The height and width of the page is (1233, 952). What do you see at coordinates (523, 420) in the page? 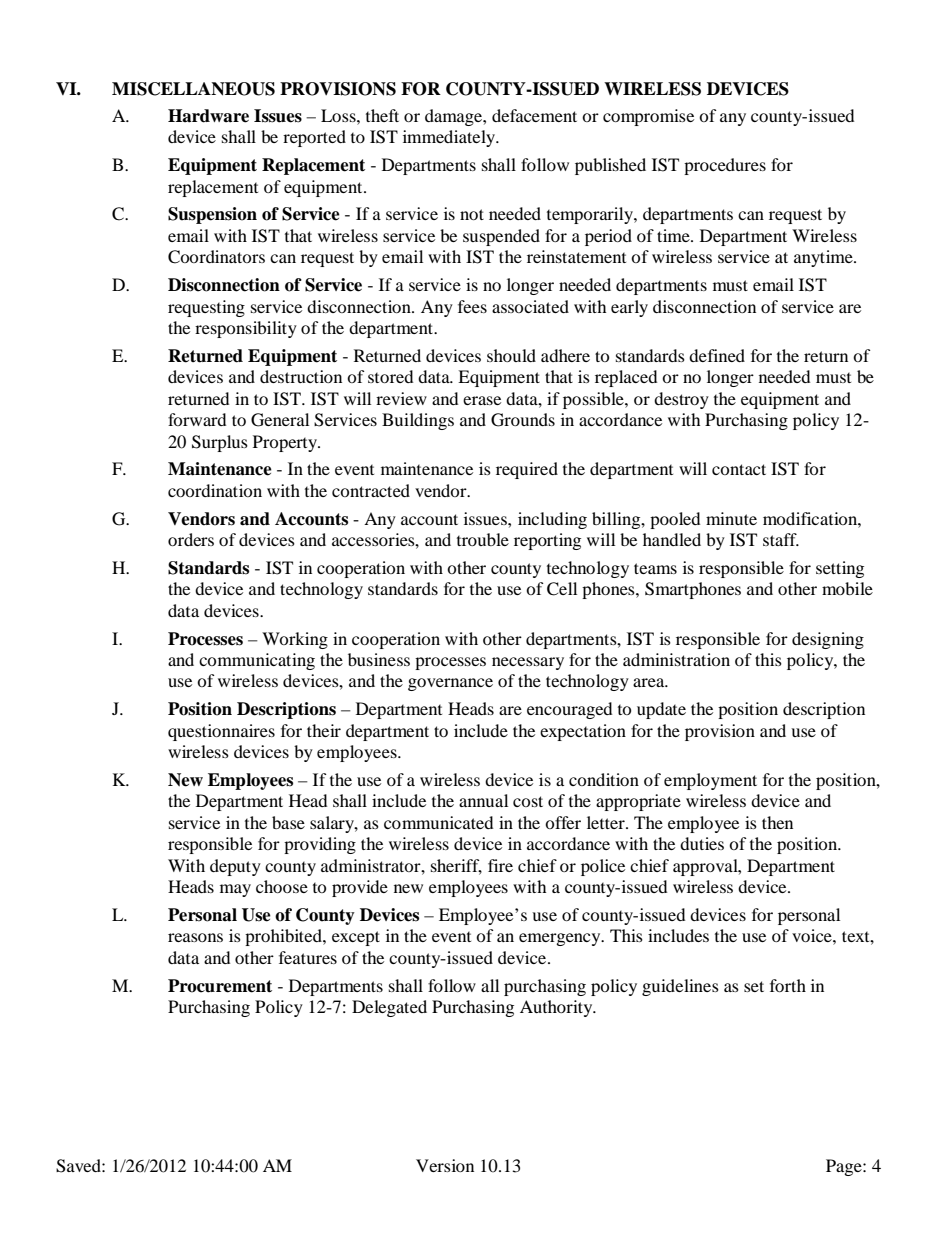
I see `Grounds` at bounding box center [523, 420].
